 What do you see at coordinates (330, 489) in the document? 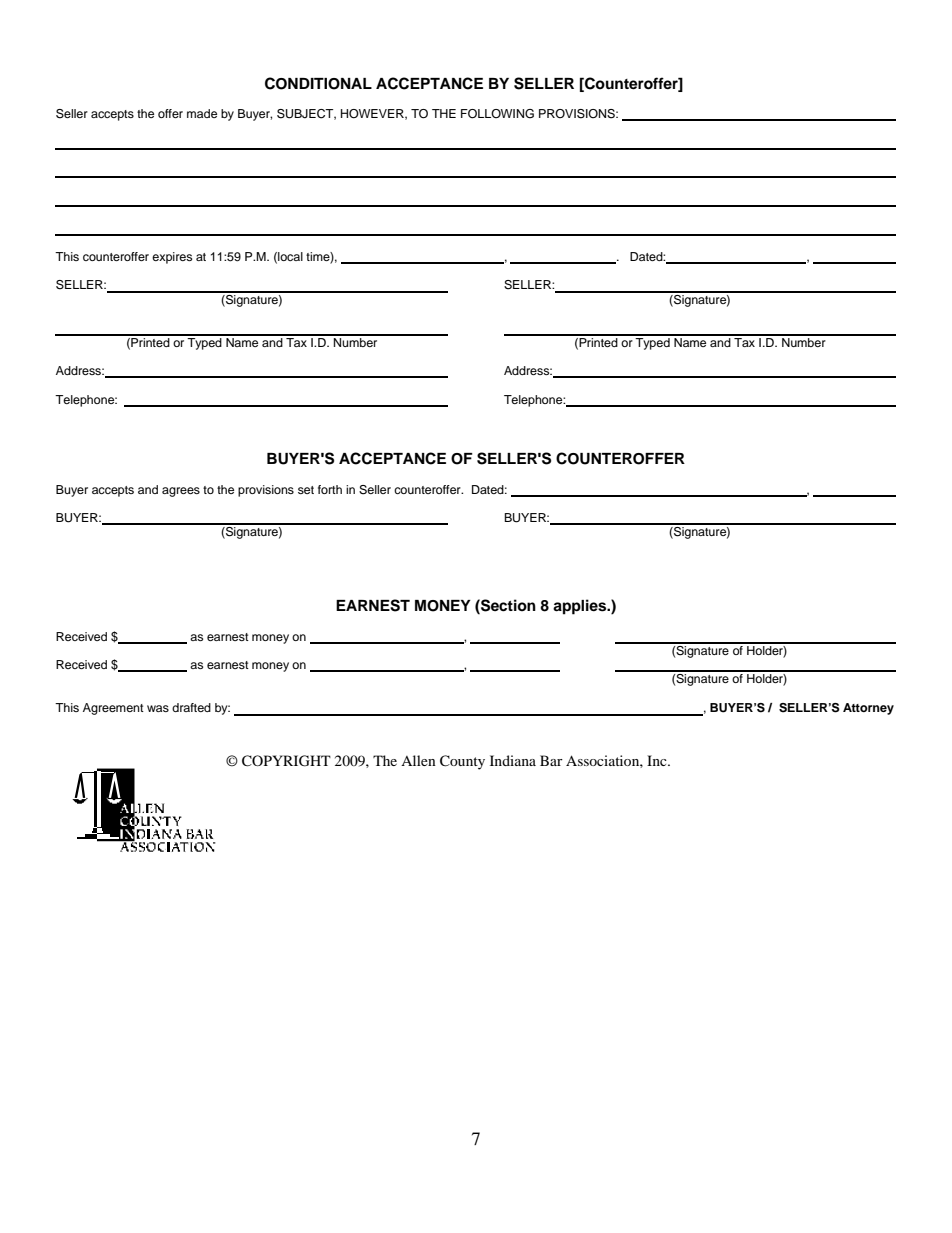
I see `forth` at bounding box center [330, 489].
